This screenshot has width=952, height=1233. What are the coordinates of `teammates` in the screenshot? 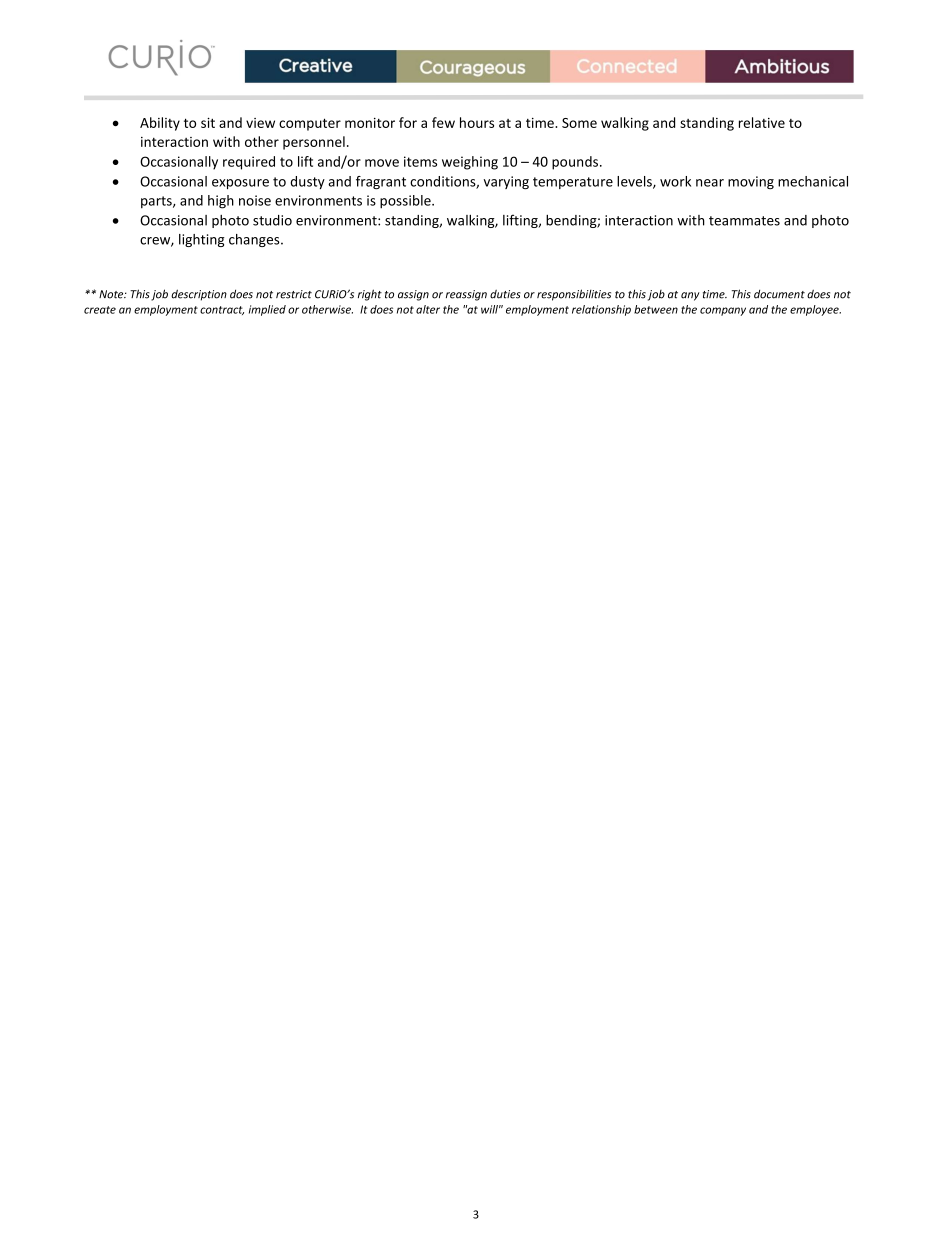 It's located at (744, 221).
